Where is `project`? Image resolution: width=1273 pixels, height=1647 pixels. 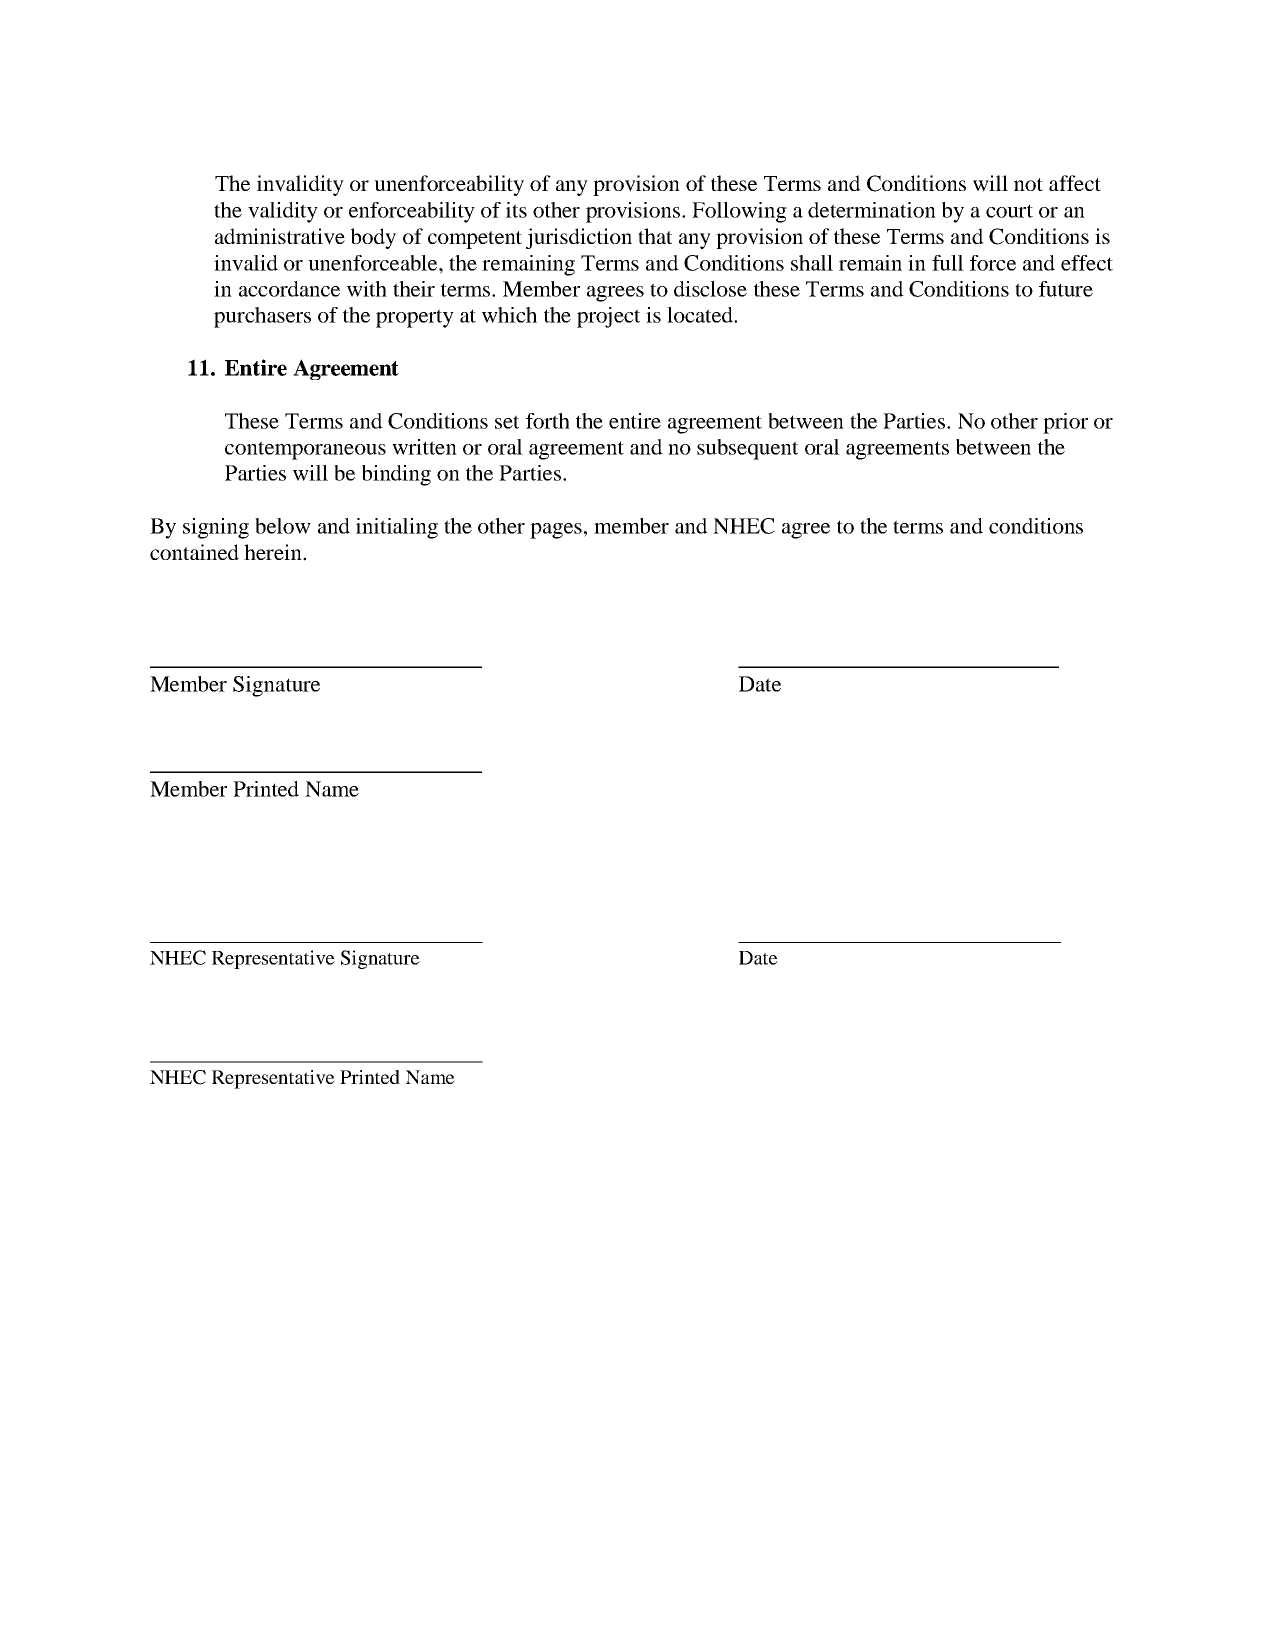
project is located at coordinates (608, 317).
